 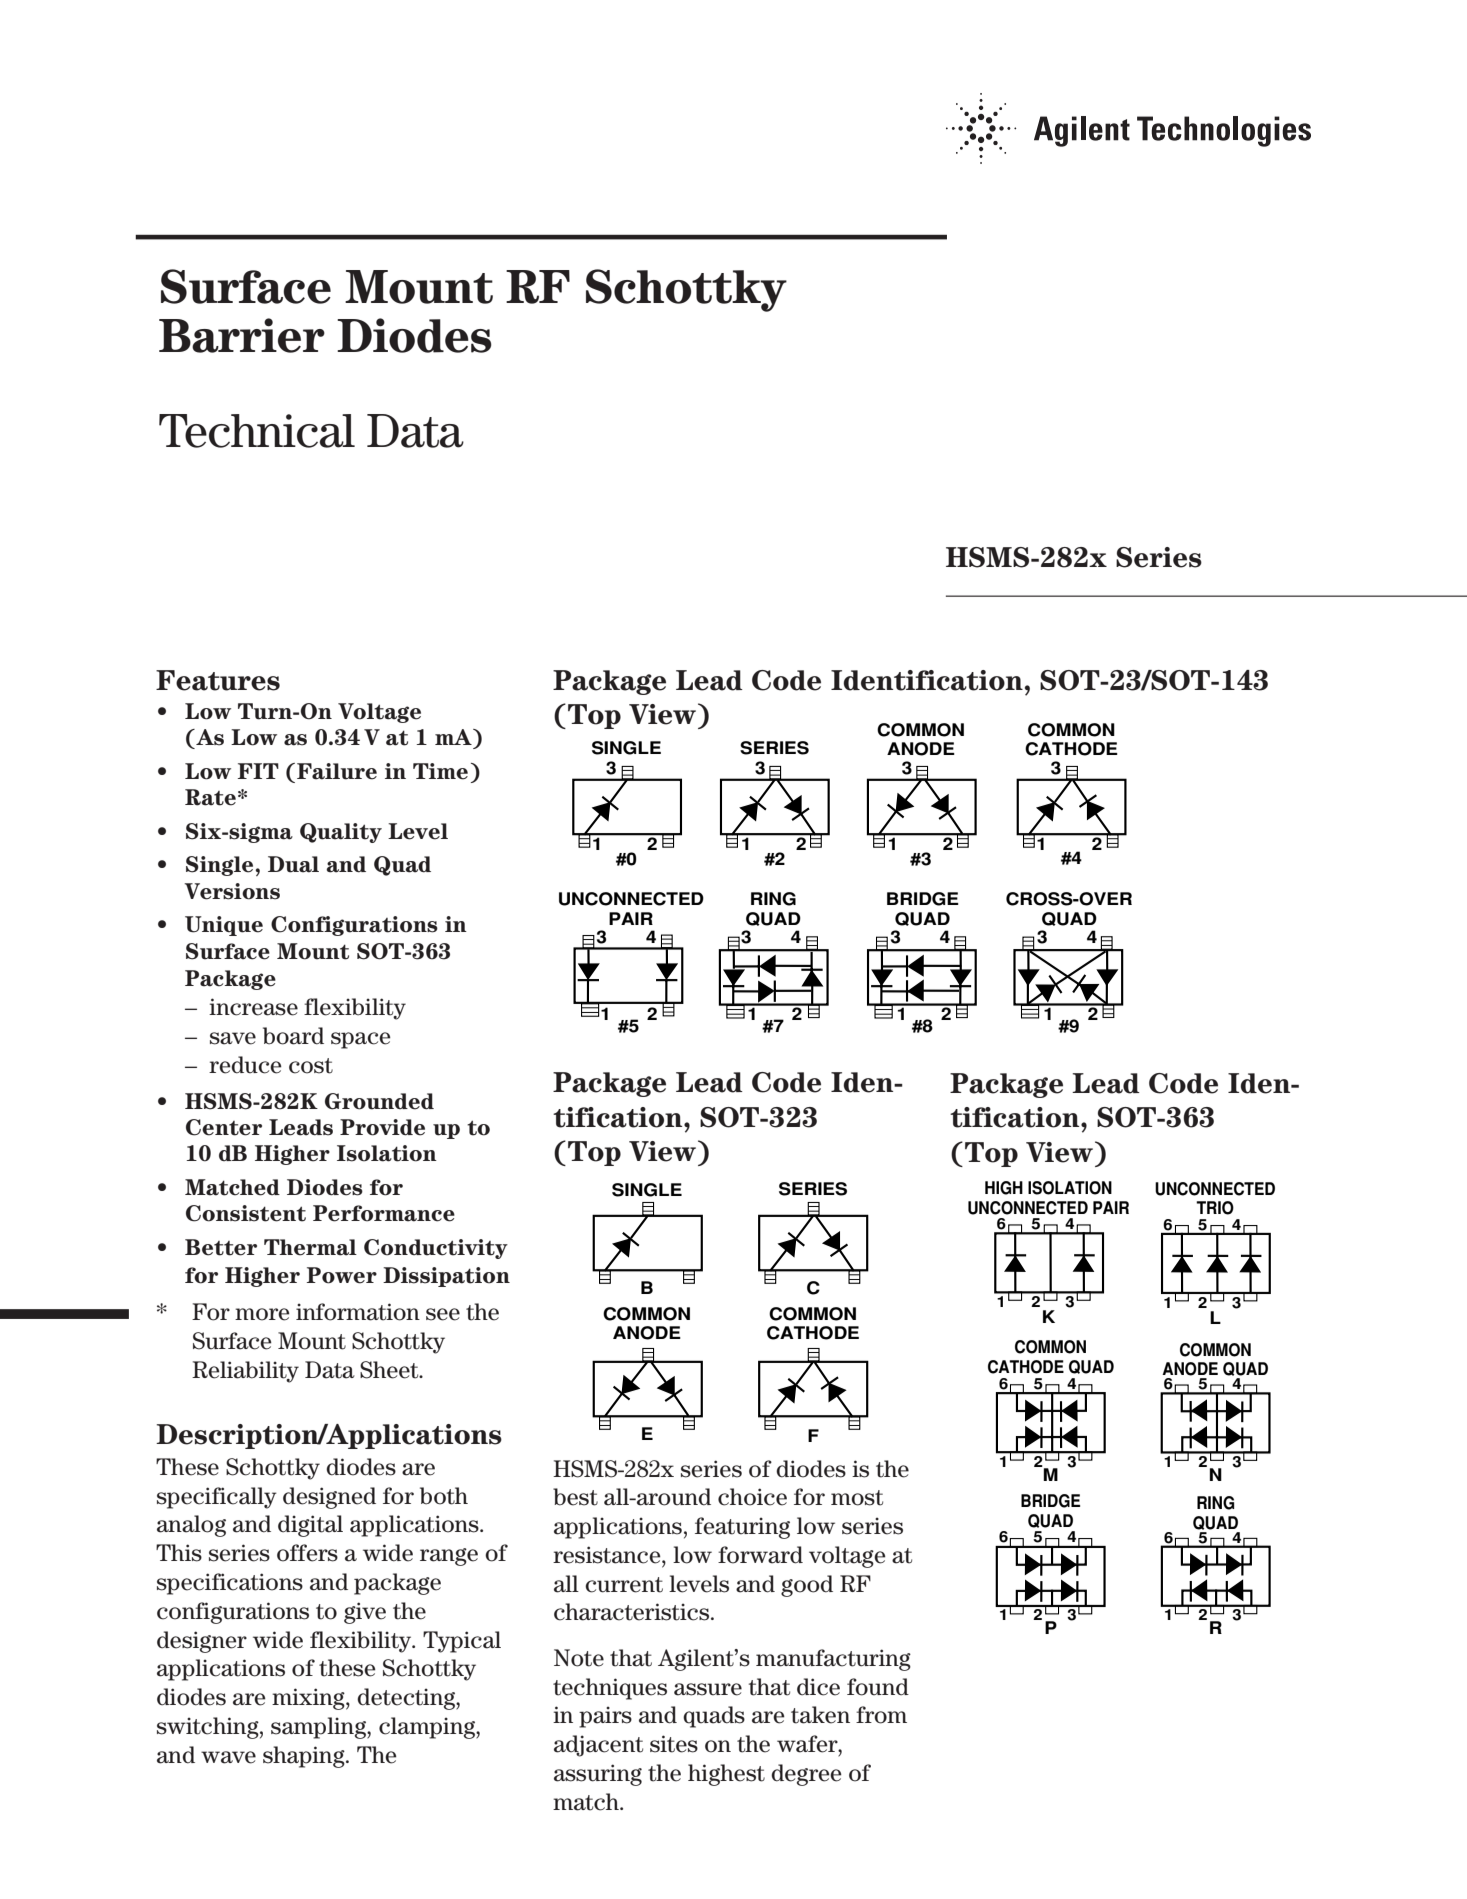 What do you see at coordinates (446, 1277) in the image?
I see `Dissipation` at bounding box center [446, 1277].
